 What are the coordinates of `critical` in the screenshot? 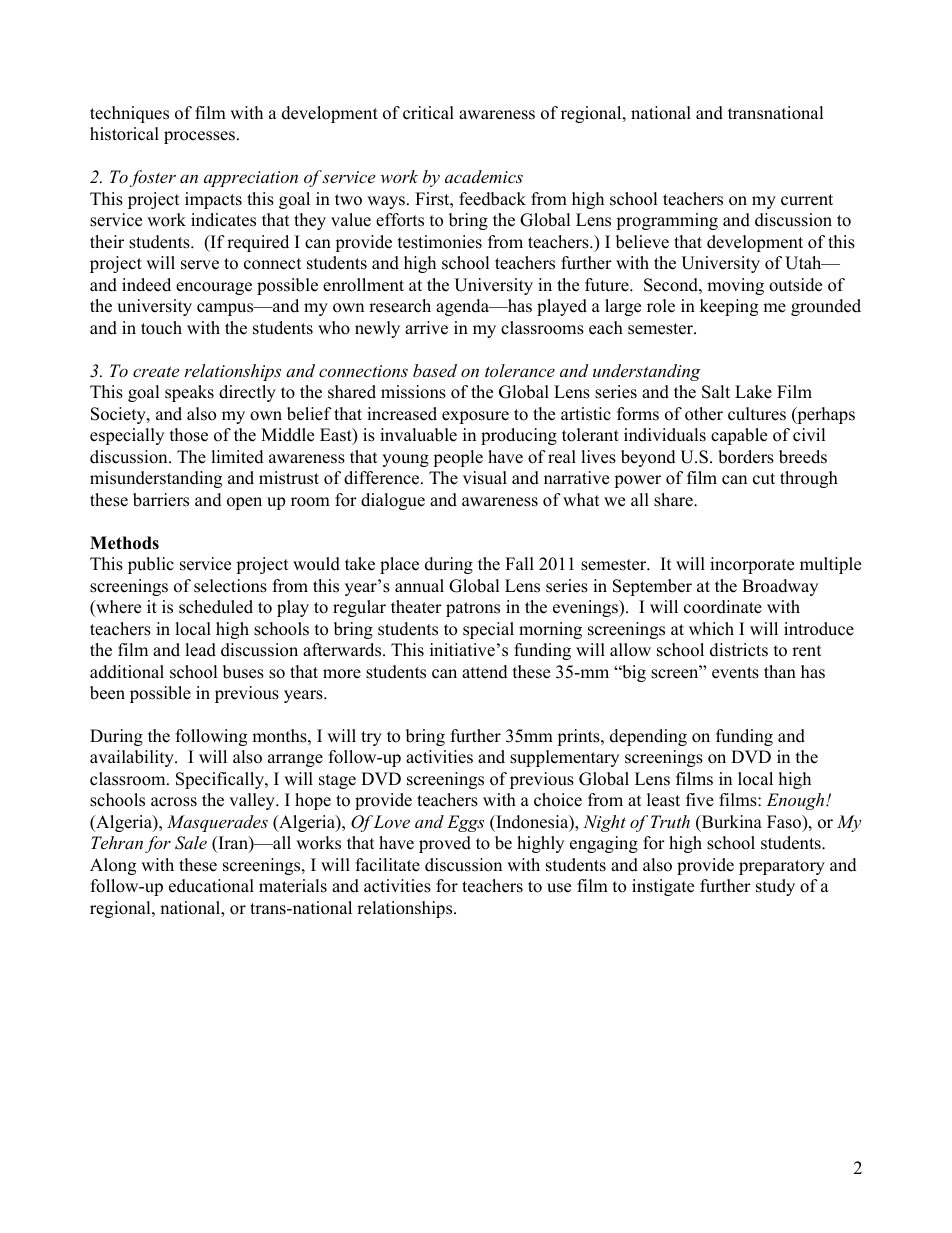 It's located at (428, 113).
